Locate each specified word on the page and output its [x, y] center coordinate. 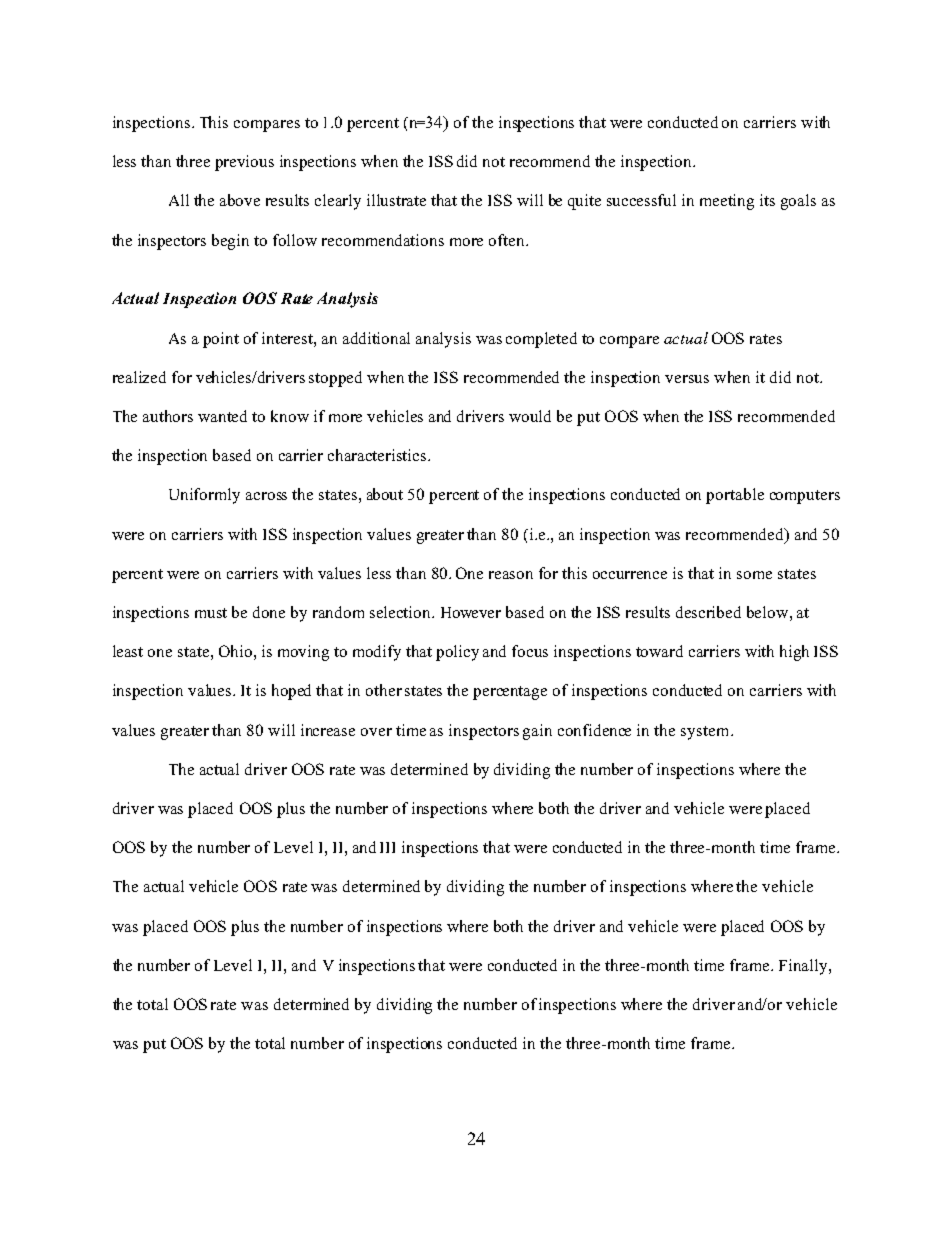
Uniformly [204, 496]
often [508, 240]
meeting [727, 202]
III [387, 847]
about [385, 494]
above [240, 200]
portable [735, 496]
